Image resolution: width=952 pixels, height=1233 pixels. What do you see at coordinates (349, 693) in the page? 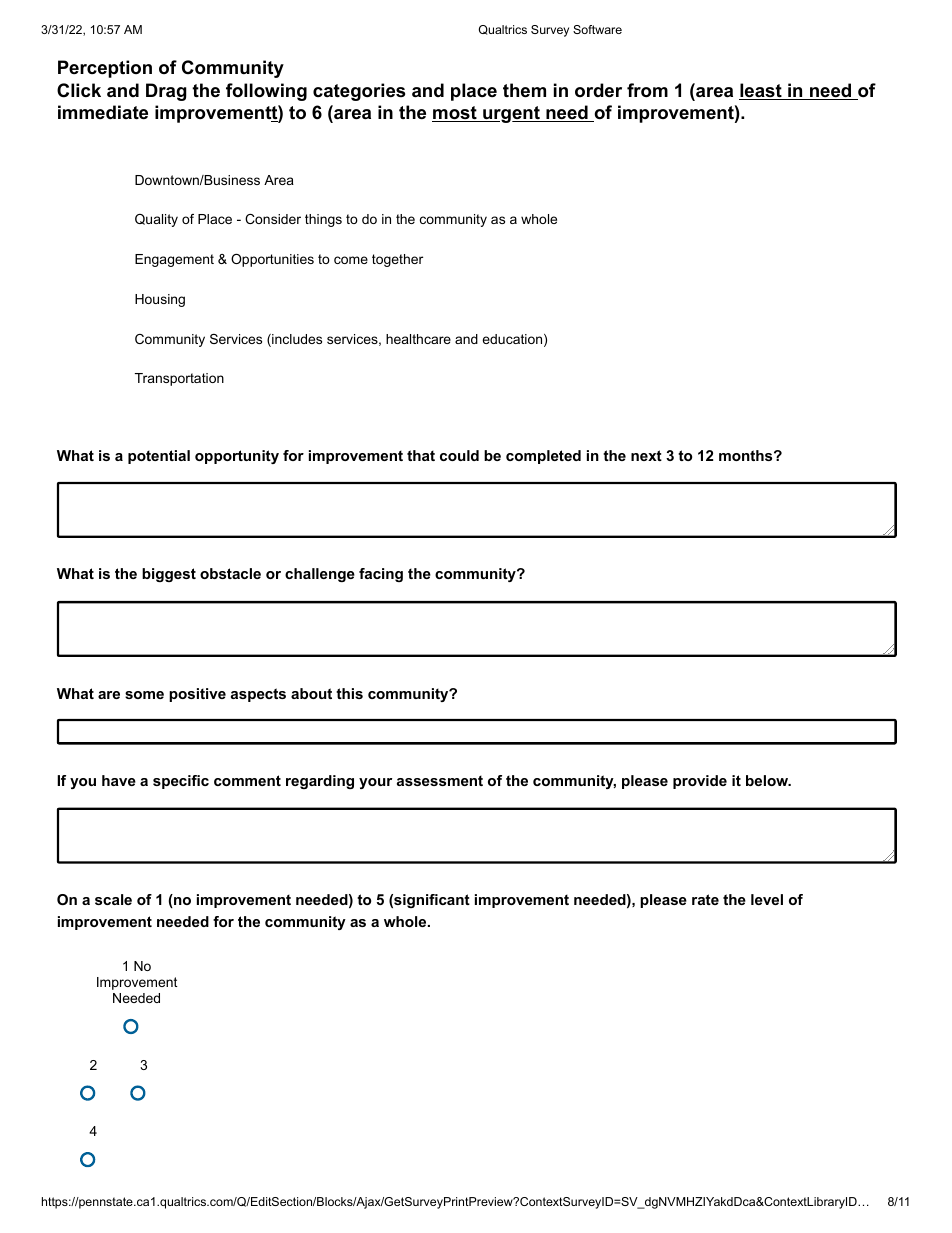
I see `this` at bounding box center [349, 693].
